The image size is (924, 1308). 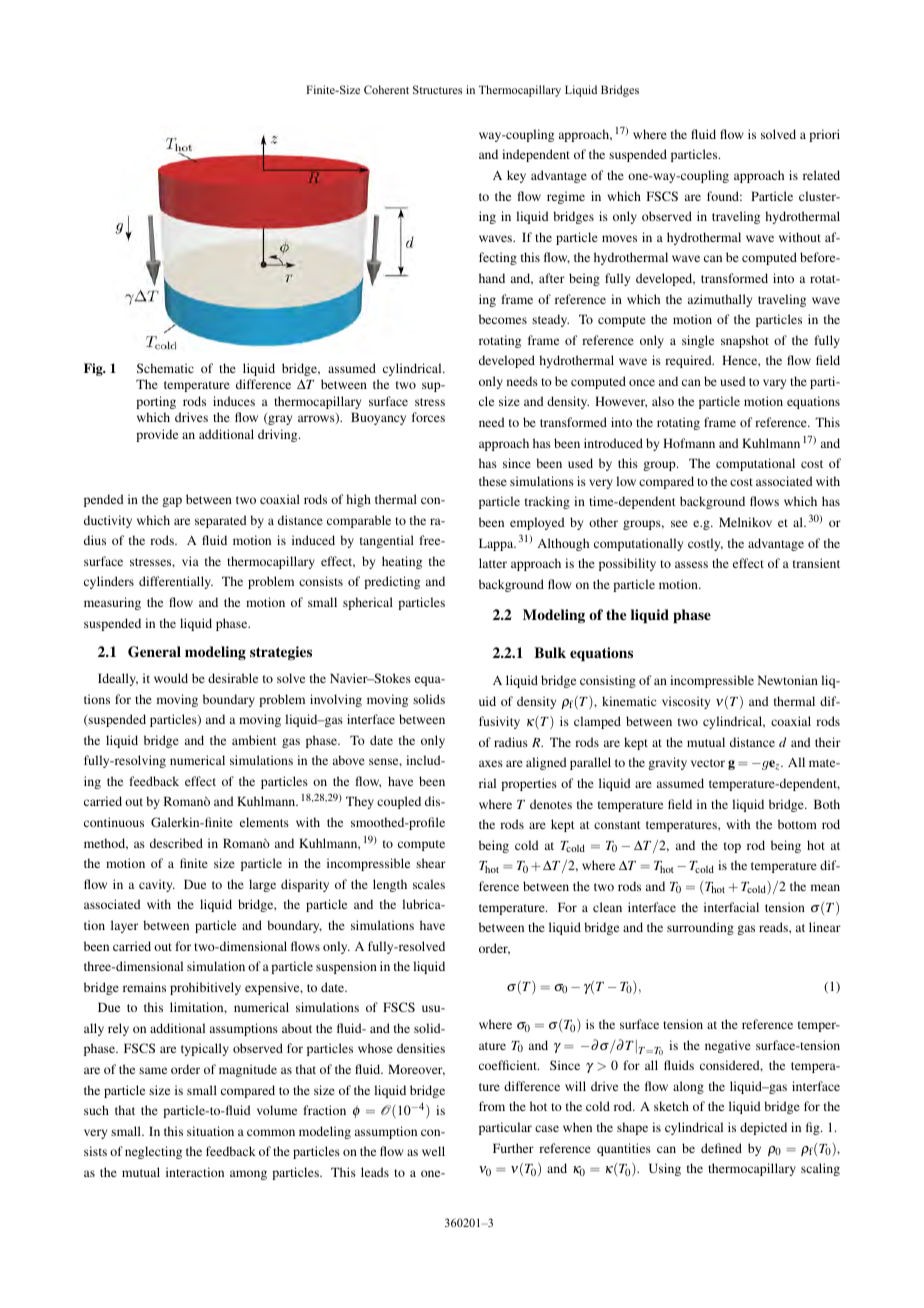 What do you see at coordinates (153, 1152) in the image?
I see `neglecting` at bounding box center [153, 1152].
